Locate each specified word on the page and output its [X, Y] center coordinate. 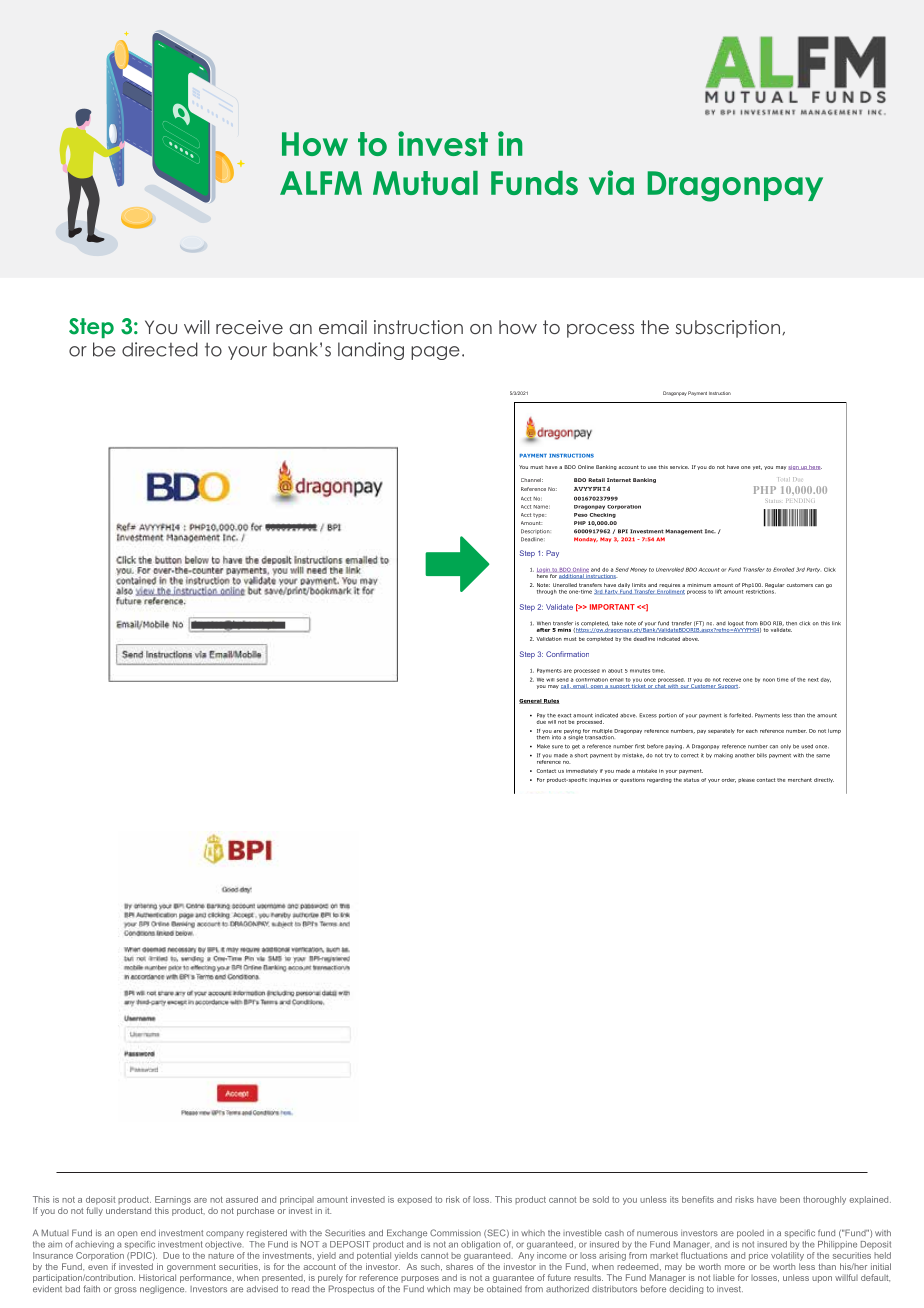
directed [160, 349]
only [786, 746]
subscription [728, 329]
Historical [157, 1277]
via [611, 182]
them [543, 736]
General [531, 701]
